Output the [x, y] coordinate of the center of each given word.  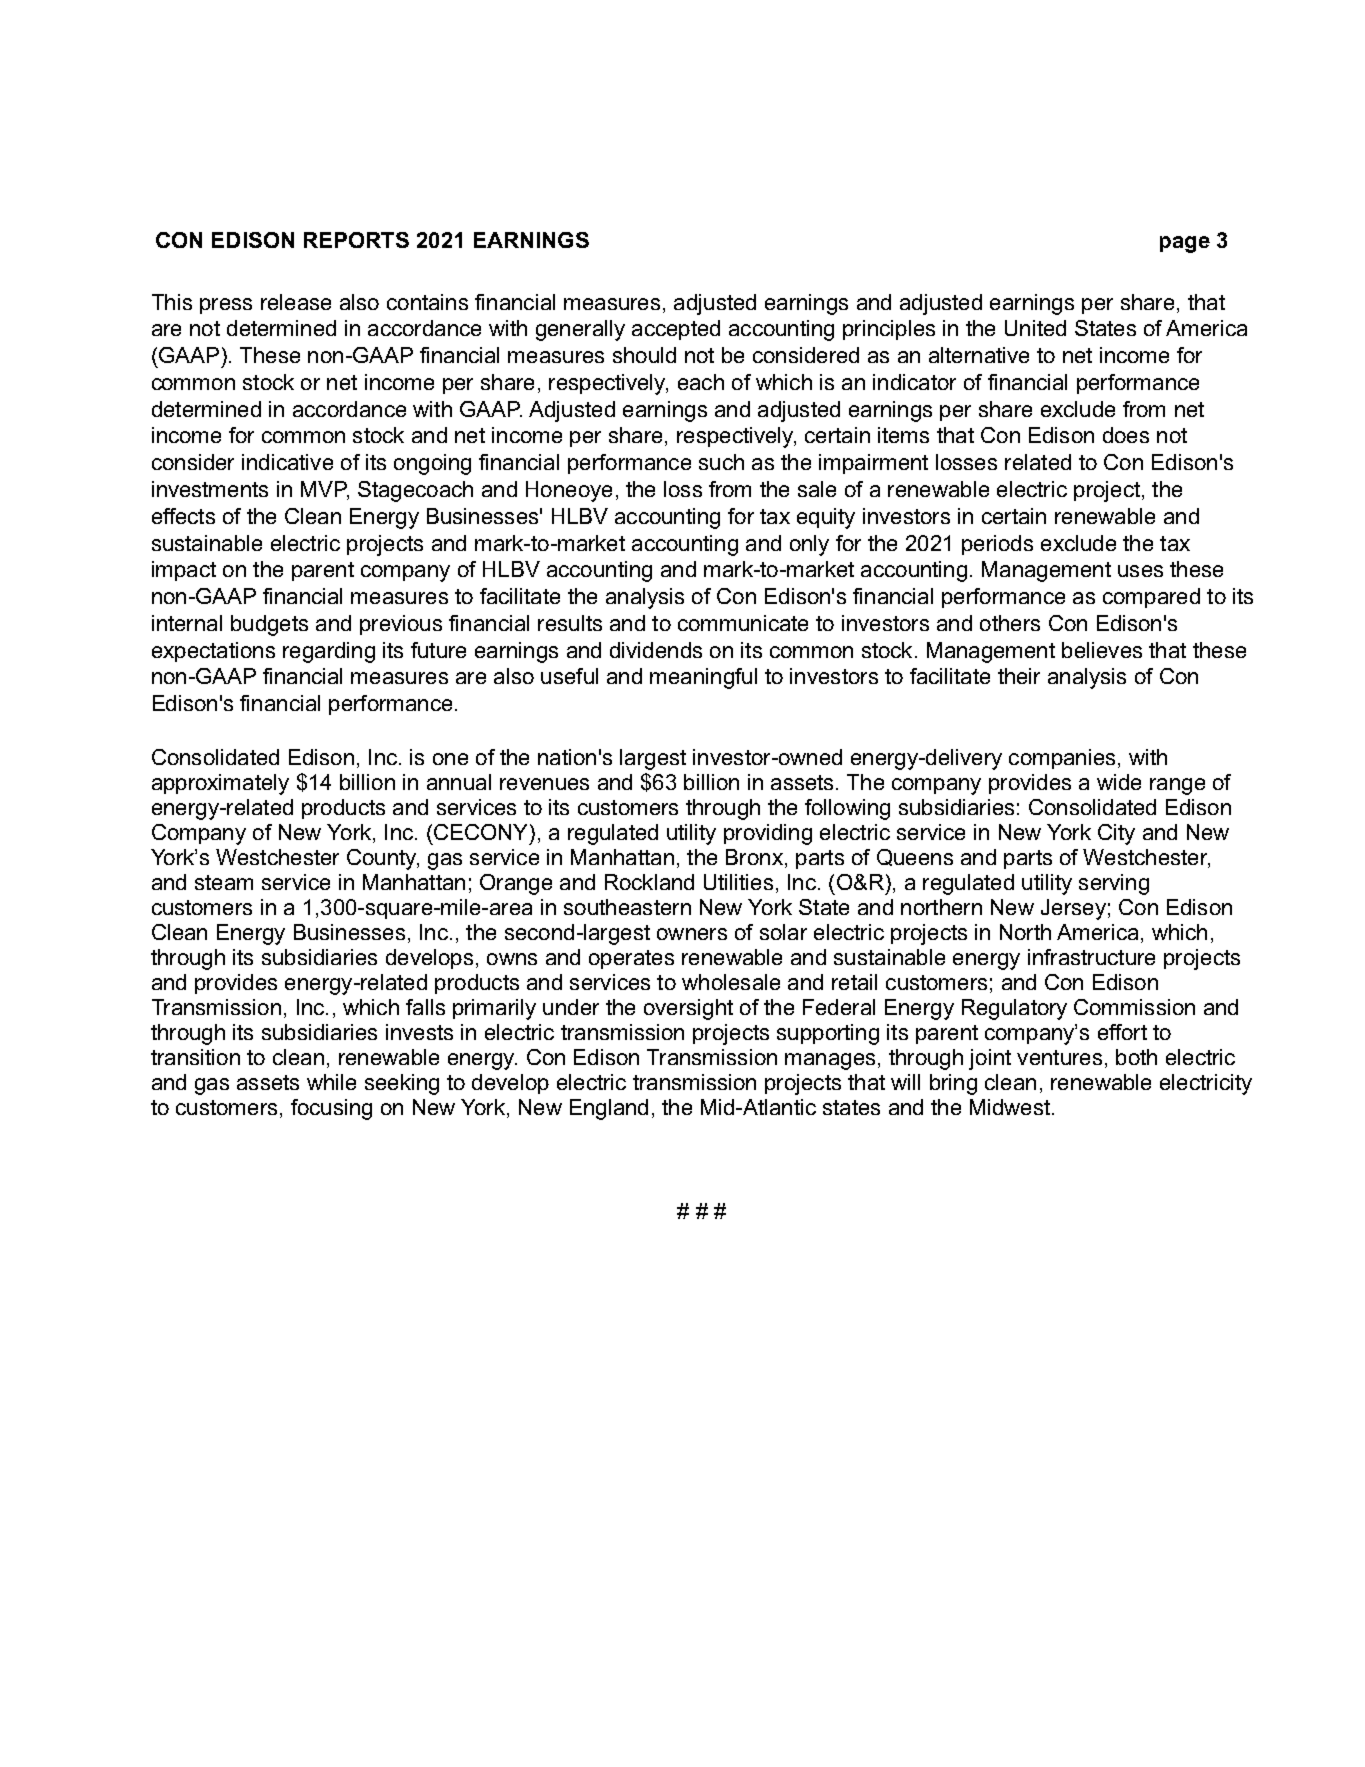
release [296, 302]
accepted [676, 330]
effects [183, 516]
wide [1119, 782]
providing [768, 834]
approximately [220, 784]
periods [997, 545]
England [609, 1109]
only [809, 545]
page [1185, 244]
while [331, 1082]
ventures [1059, 1057]
